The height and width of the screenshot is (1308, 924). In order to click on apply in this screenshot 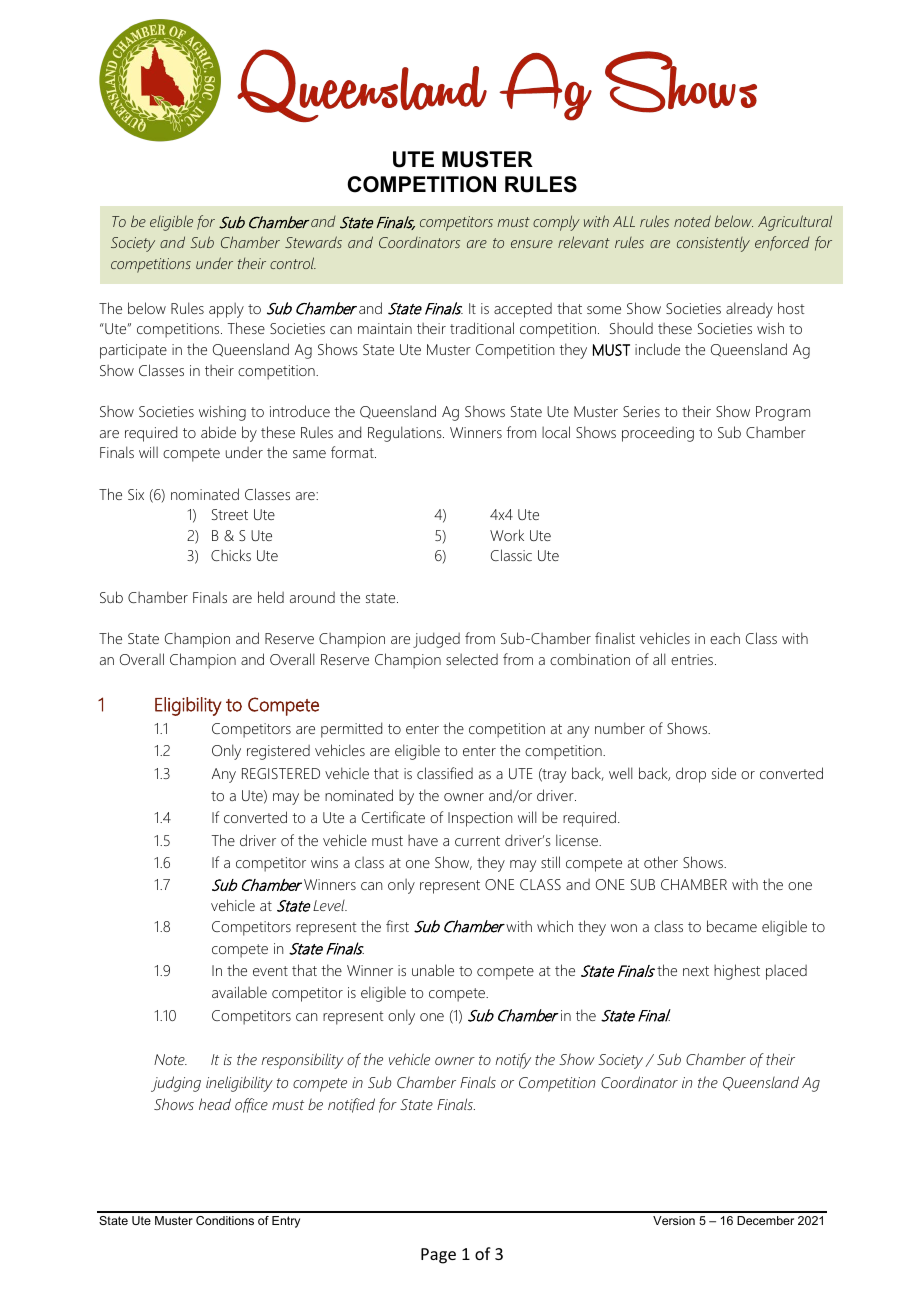, I will do `click(226, 310)`.
